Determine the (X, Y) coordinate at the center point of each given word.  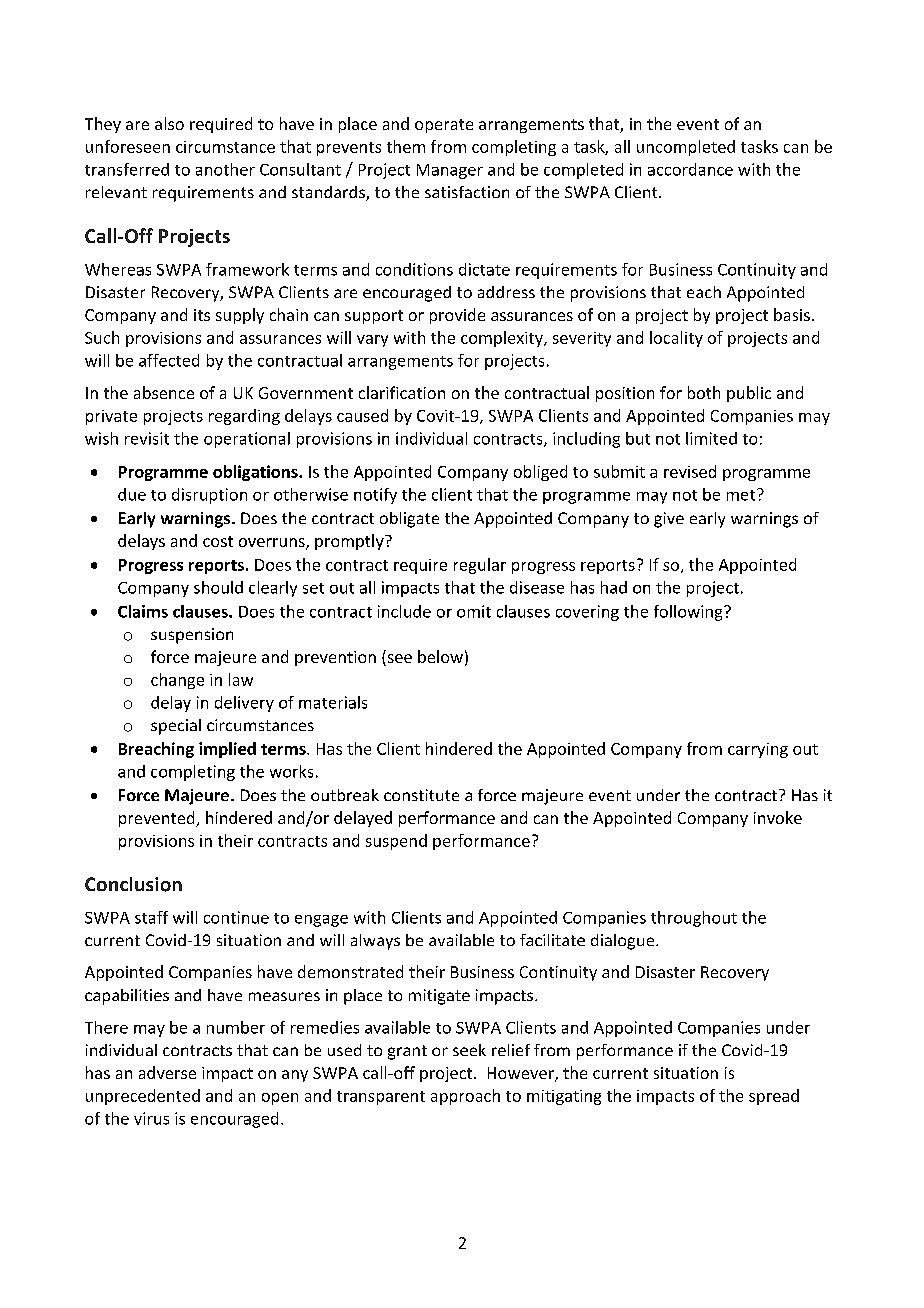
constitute (421, 795)
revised (690, 471)
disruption (209, 496)
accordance (690, 169)
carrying (758, 750)
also (169, 123)
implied (227, 750)
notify (375, 496)
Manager (450, 171)
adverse (167, 1072)
